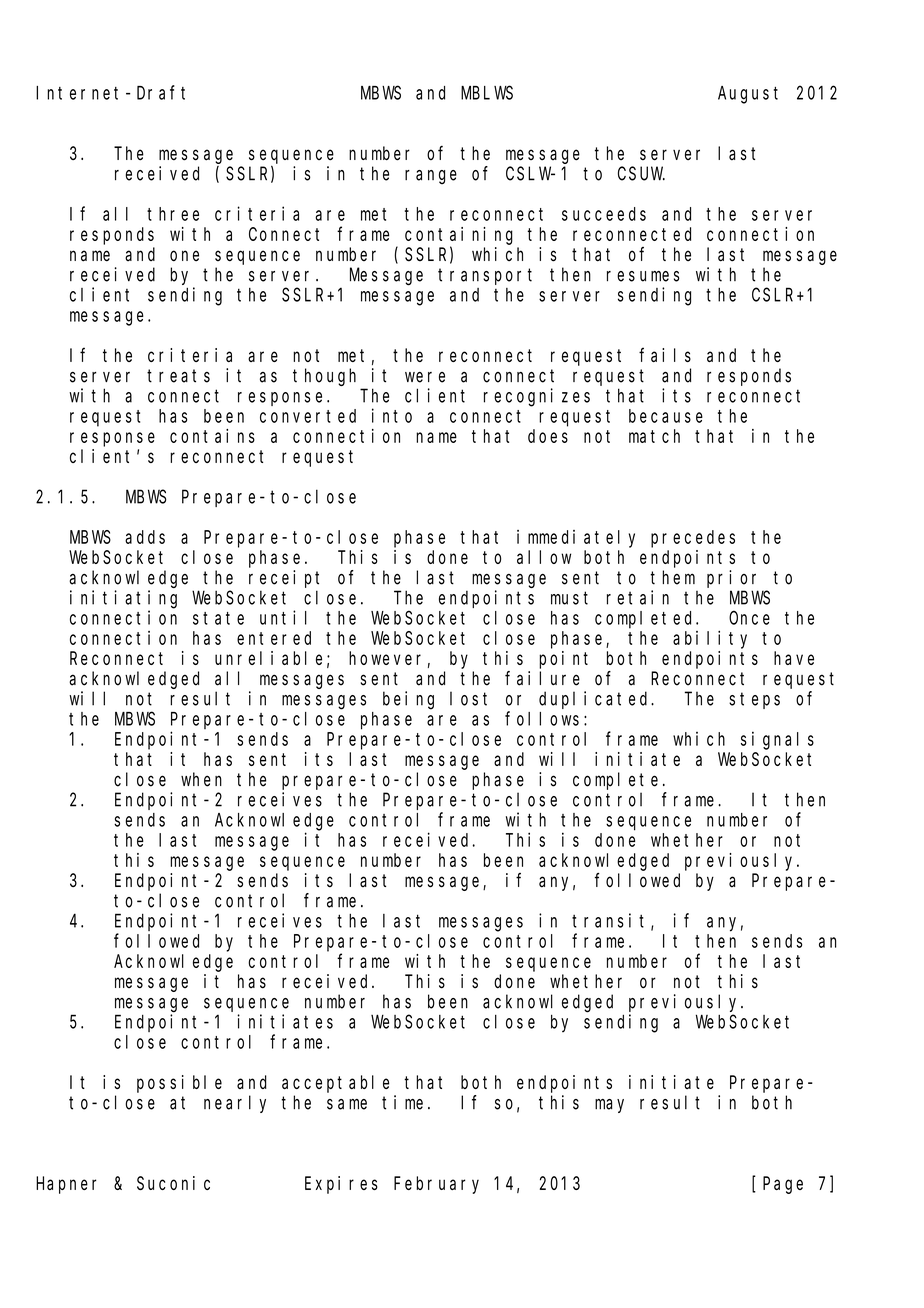  Describe the element at coordinates (459, 236) in the image. I see `containing` at that location.
